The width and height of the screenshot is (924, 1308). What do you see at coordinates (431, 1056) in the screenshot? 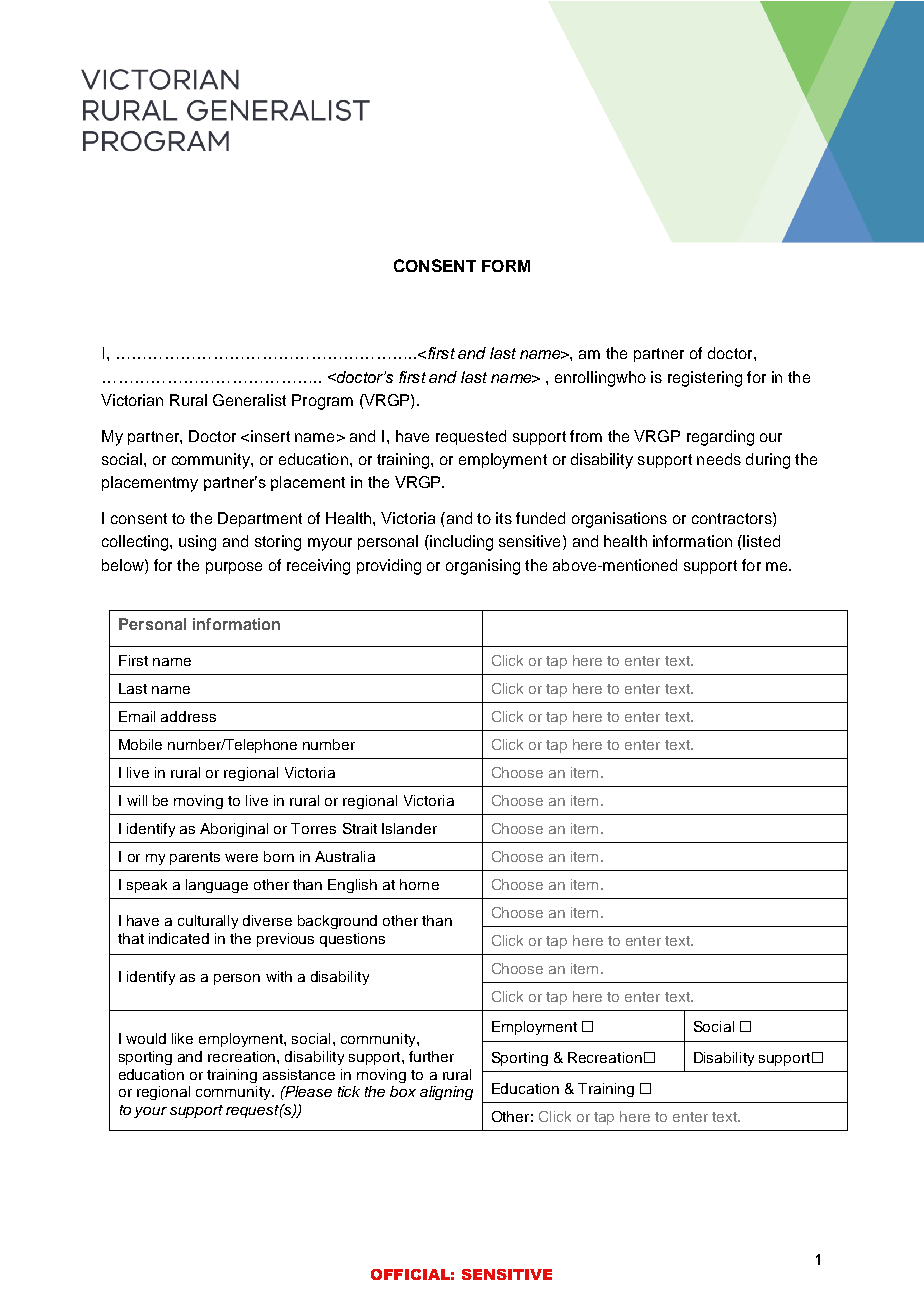
I see `further` at bounding box center [431, 1056].
